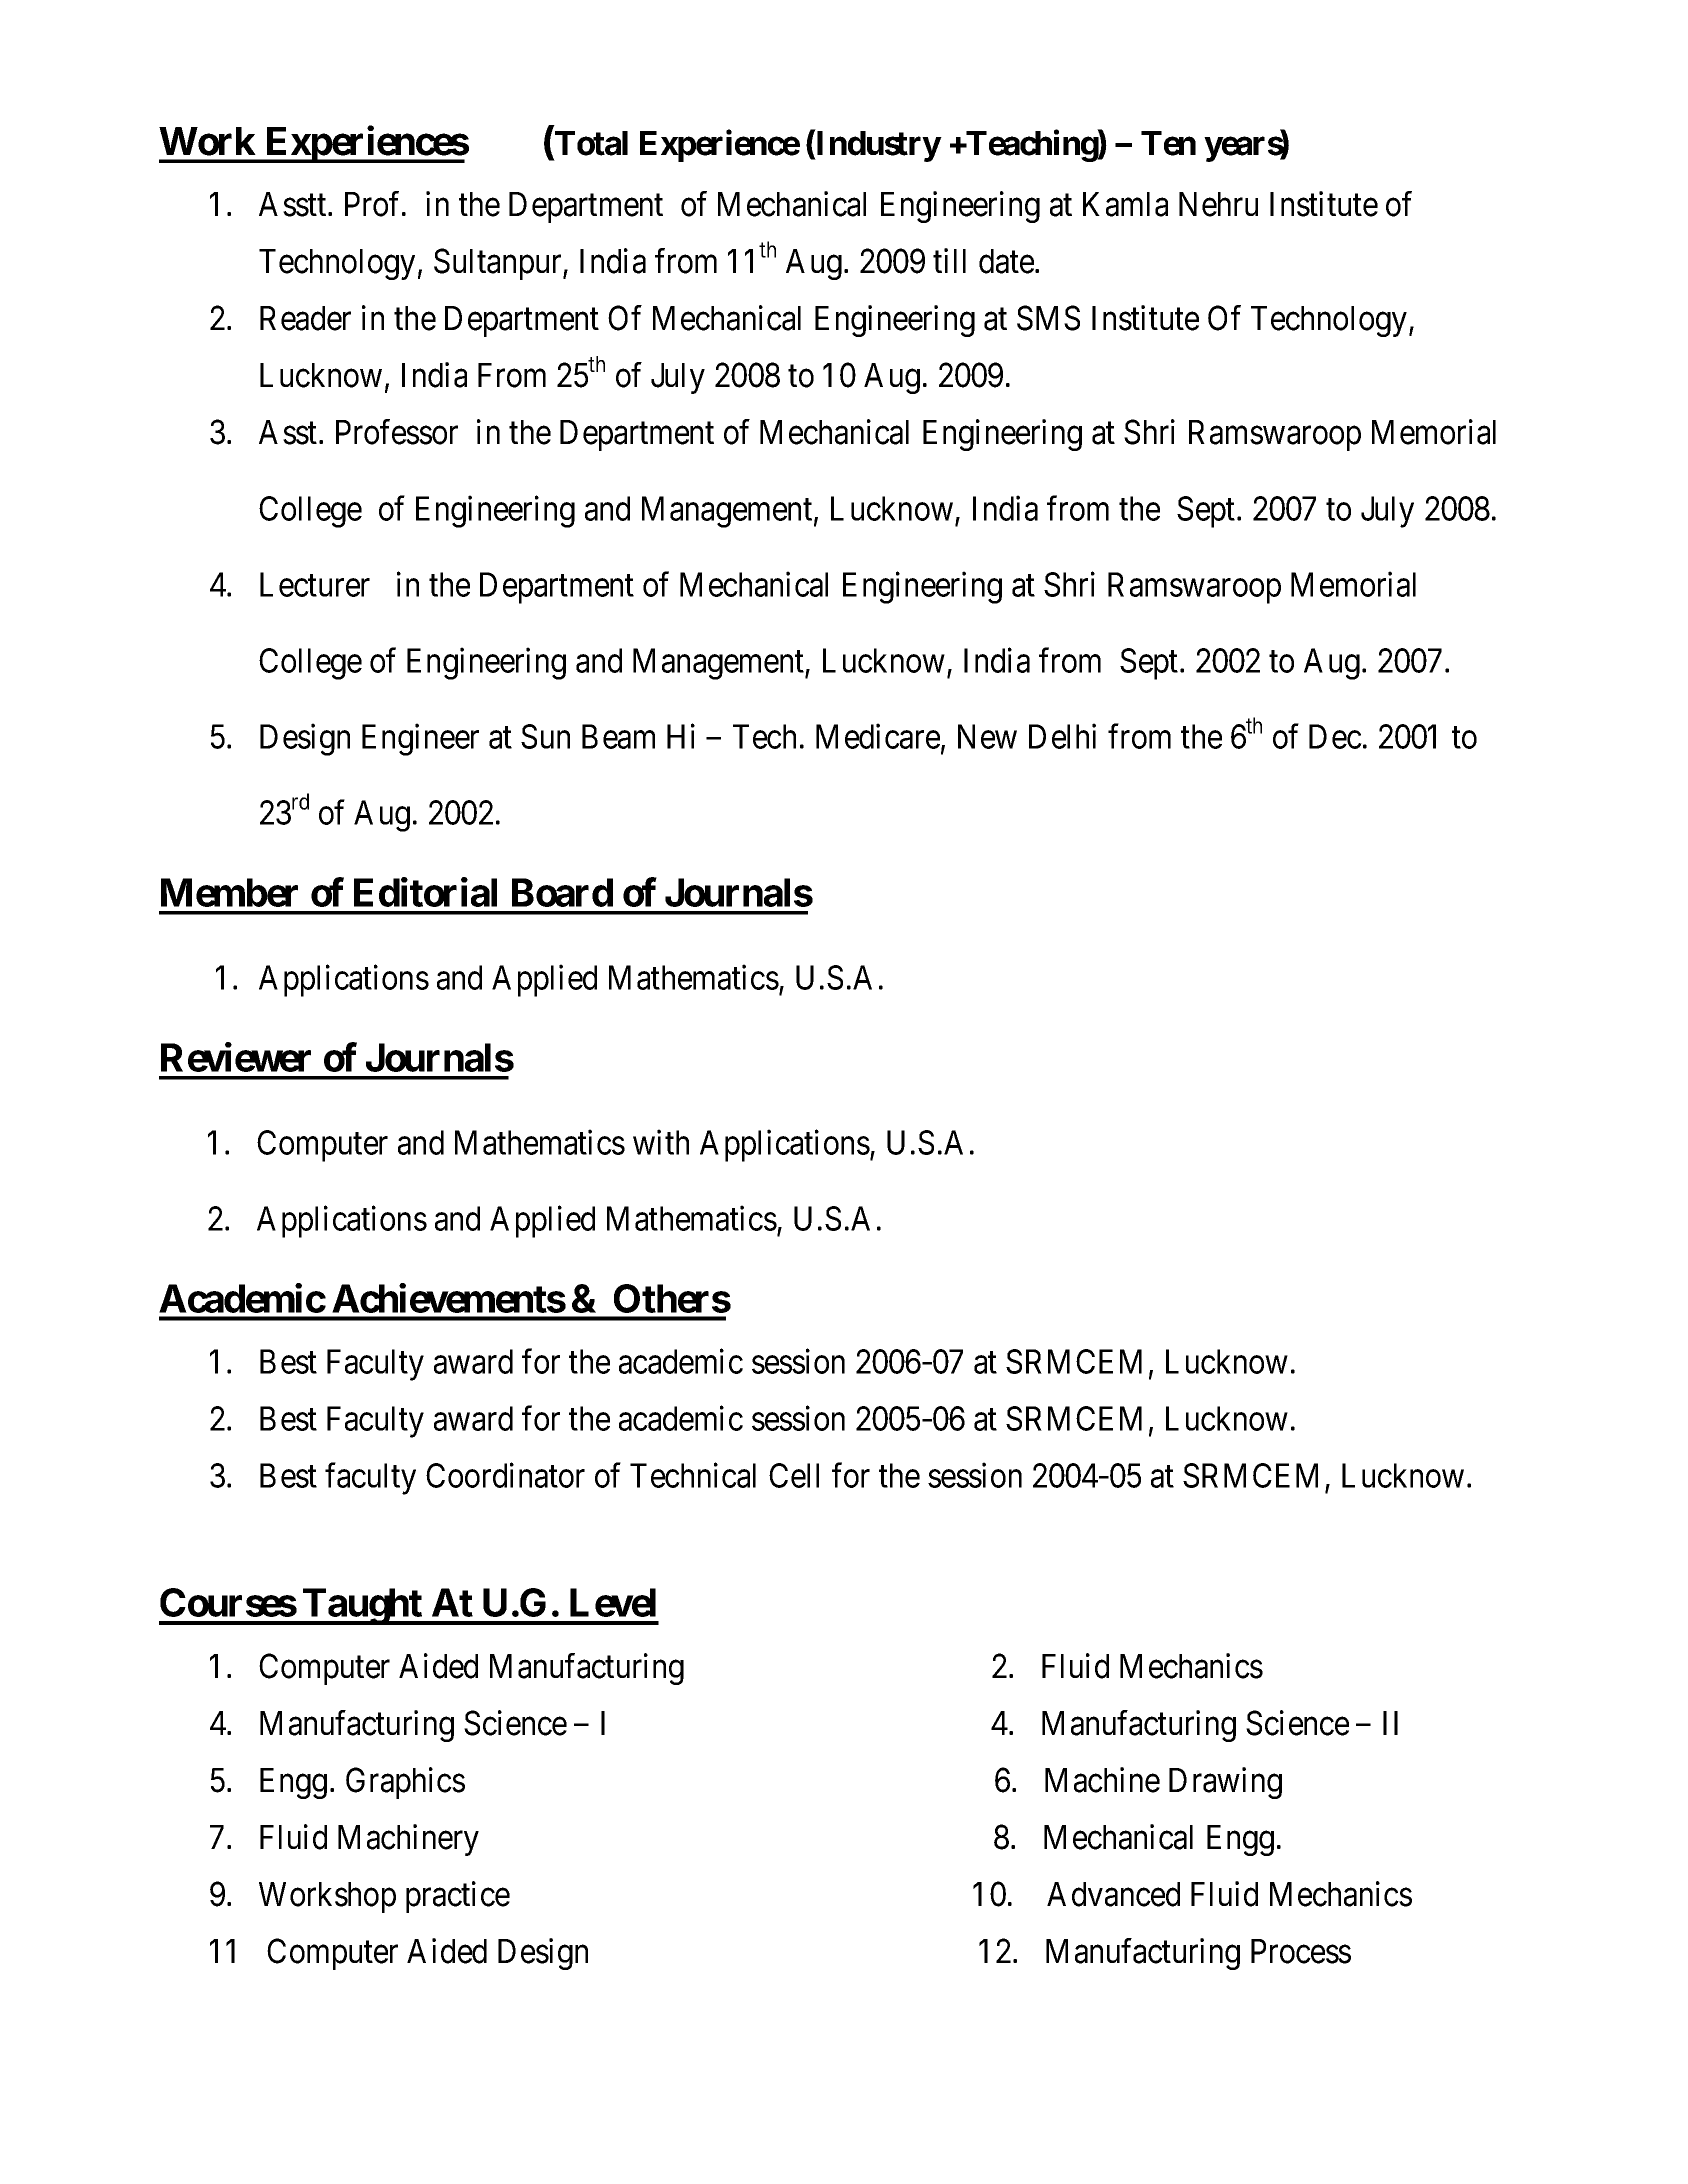 The width and height of the page is (1688, 2184). What do you see at coordinates (877, 146) in the page?
I see `Industry` at bounding box center [877, 146].
